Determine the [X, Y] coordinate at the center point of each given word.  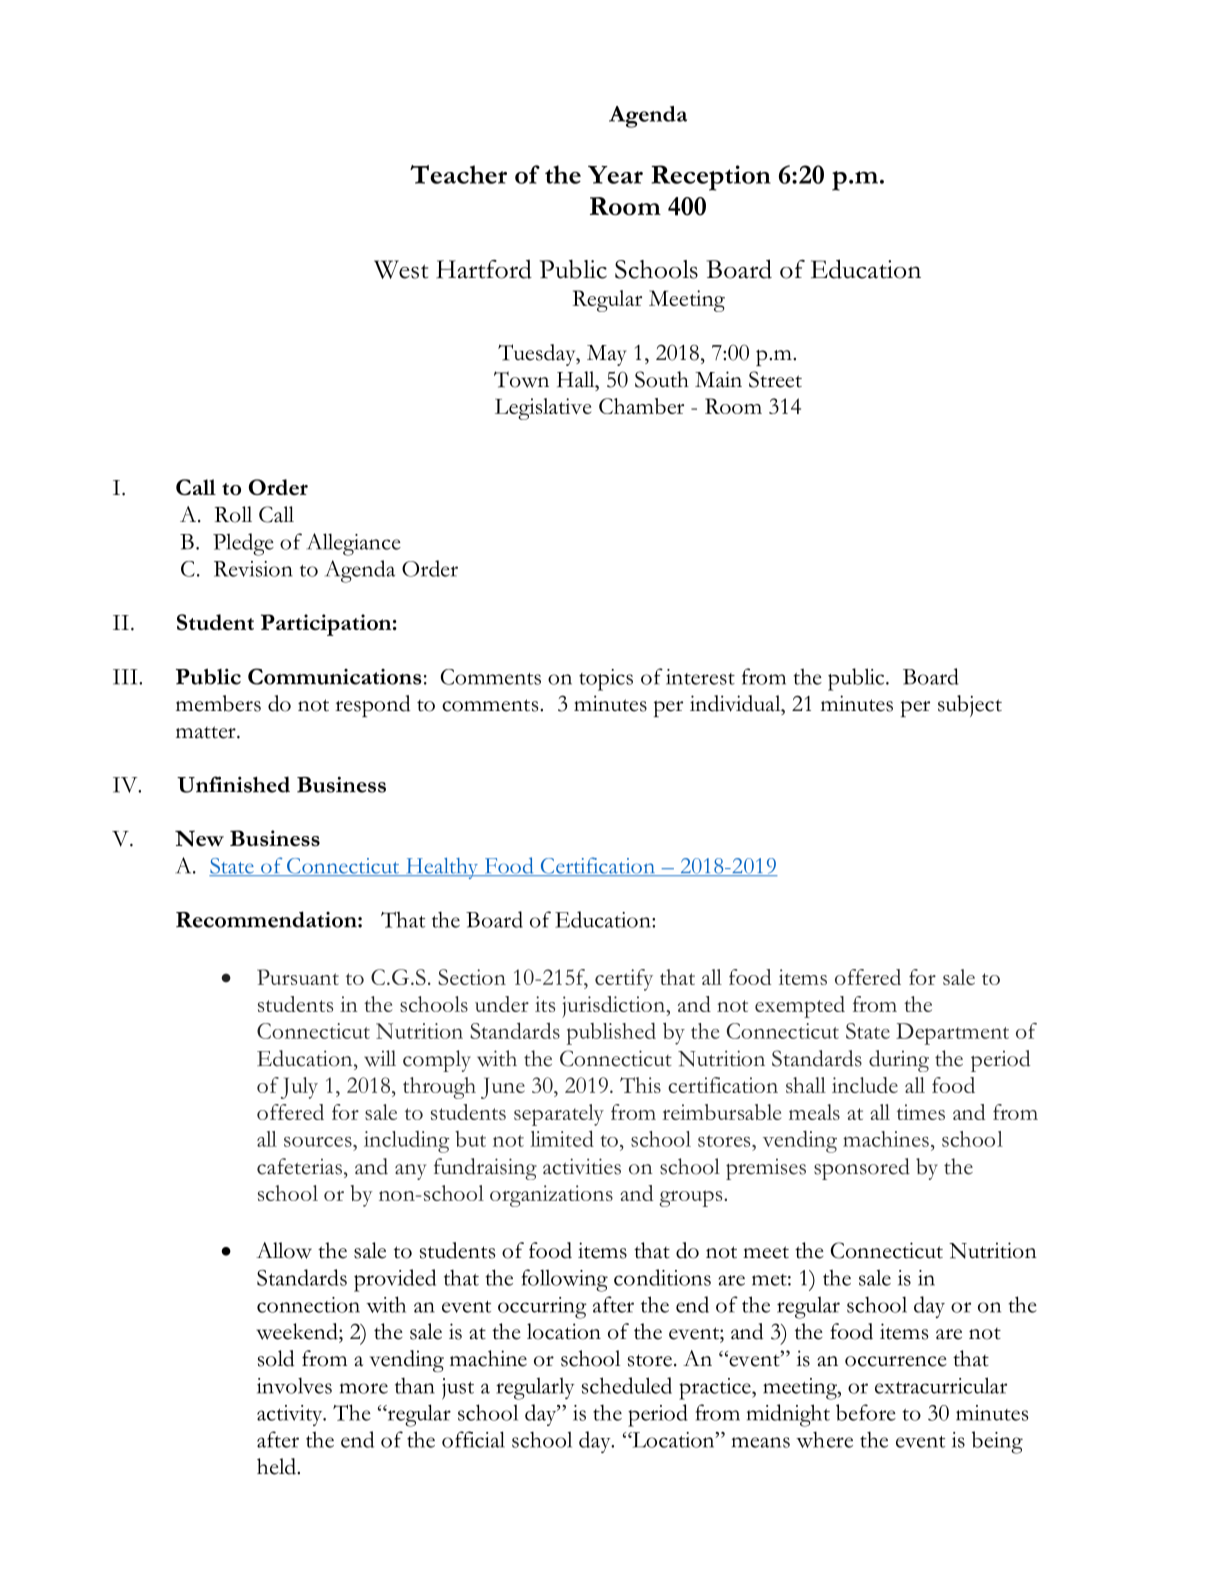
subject [970, 706]
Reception [711, 178]
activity [291, 1415]
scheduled [627, 1385]
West [401, 269]
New [199, 838]
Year [615, 175]
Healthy [442, 868]
